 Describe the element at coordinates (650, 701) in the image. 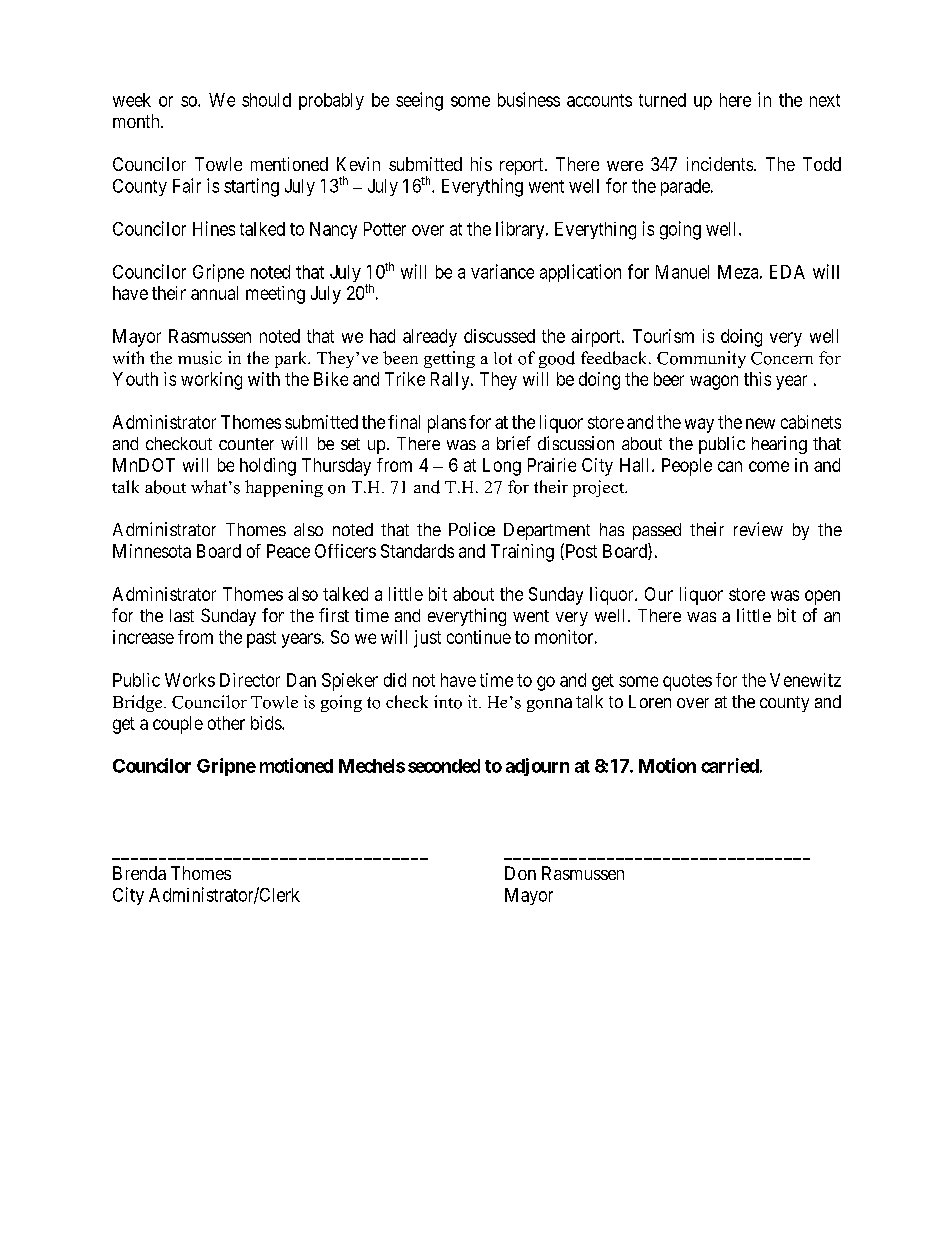

I see `Loren` at that location.
